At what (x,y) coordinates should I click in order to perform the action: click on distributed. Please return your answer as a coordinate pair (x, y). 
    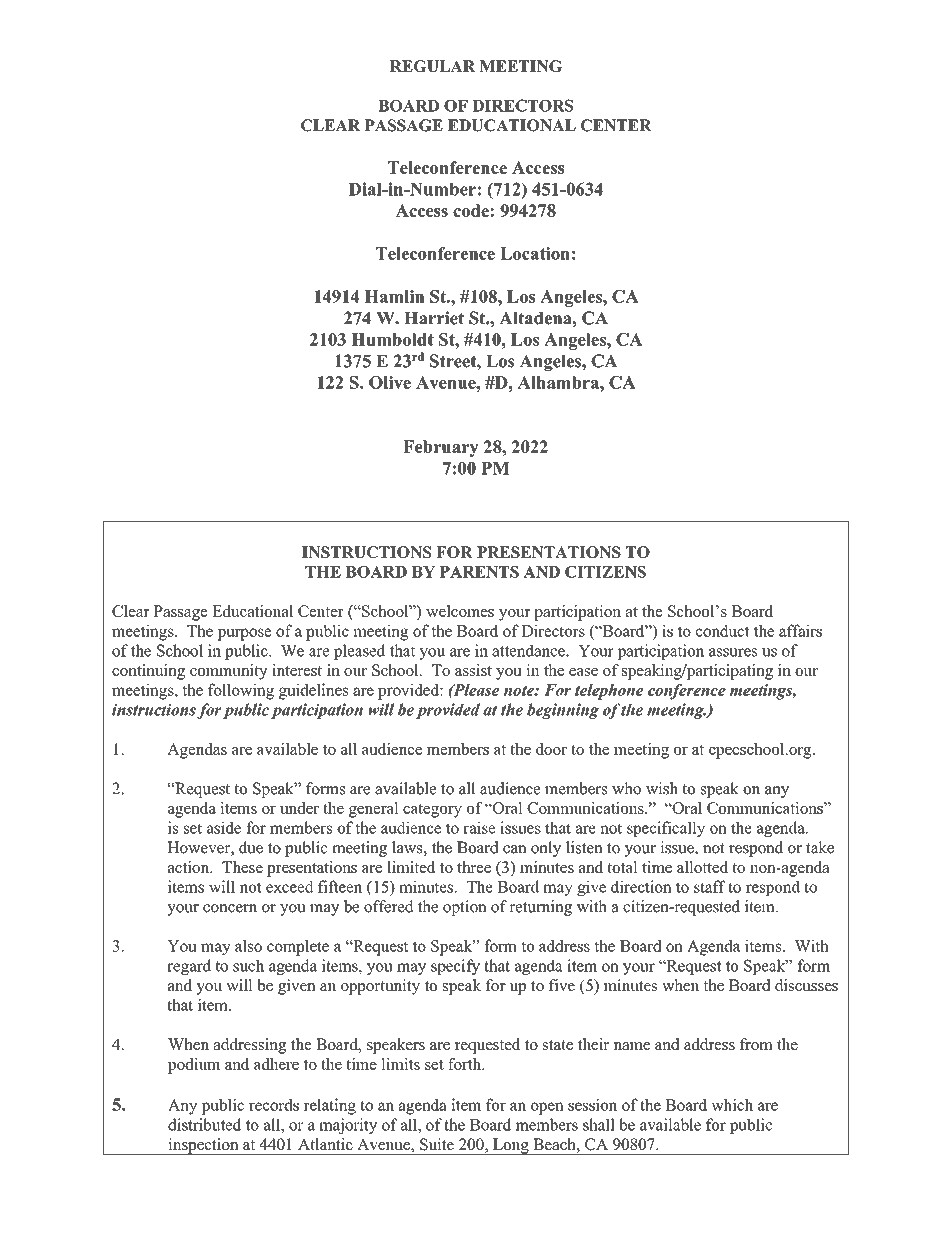
    Looking at the image, I should click on (204, 1124).
